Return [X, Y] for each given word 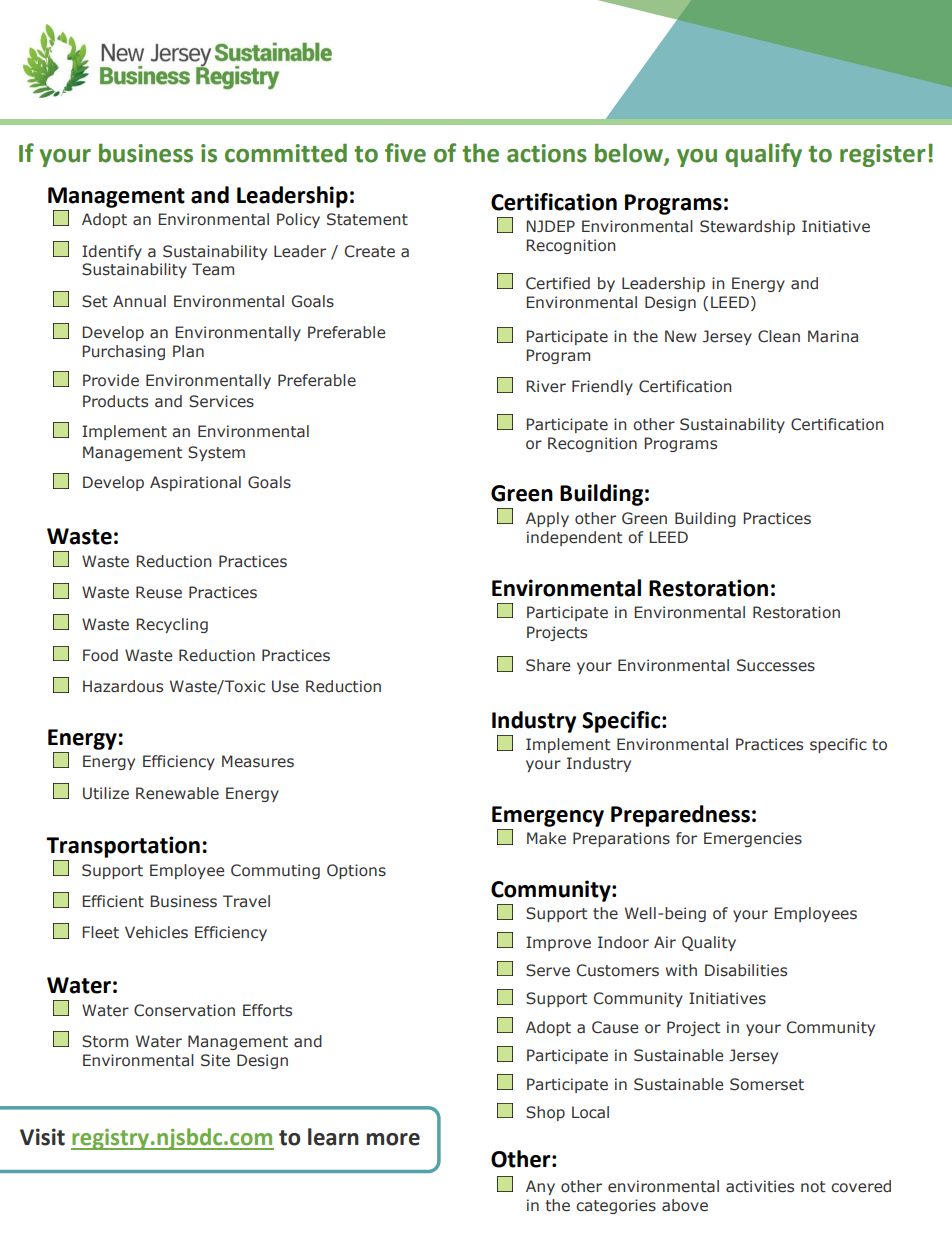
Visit [42, 1137]
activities [760, 1186]
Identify [112, 252]
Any [540, 1187]
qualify [763, 155]
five [405, 153]
